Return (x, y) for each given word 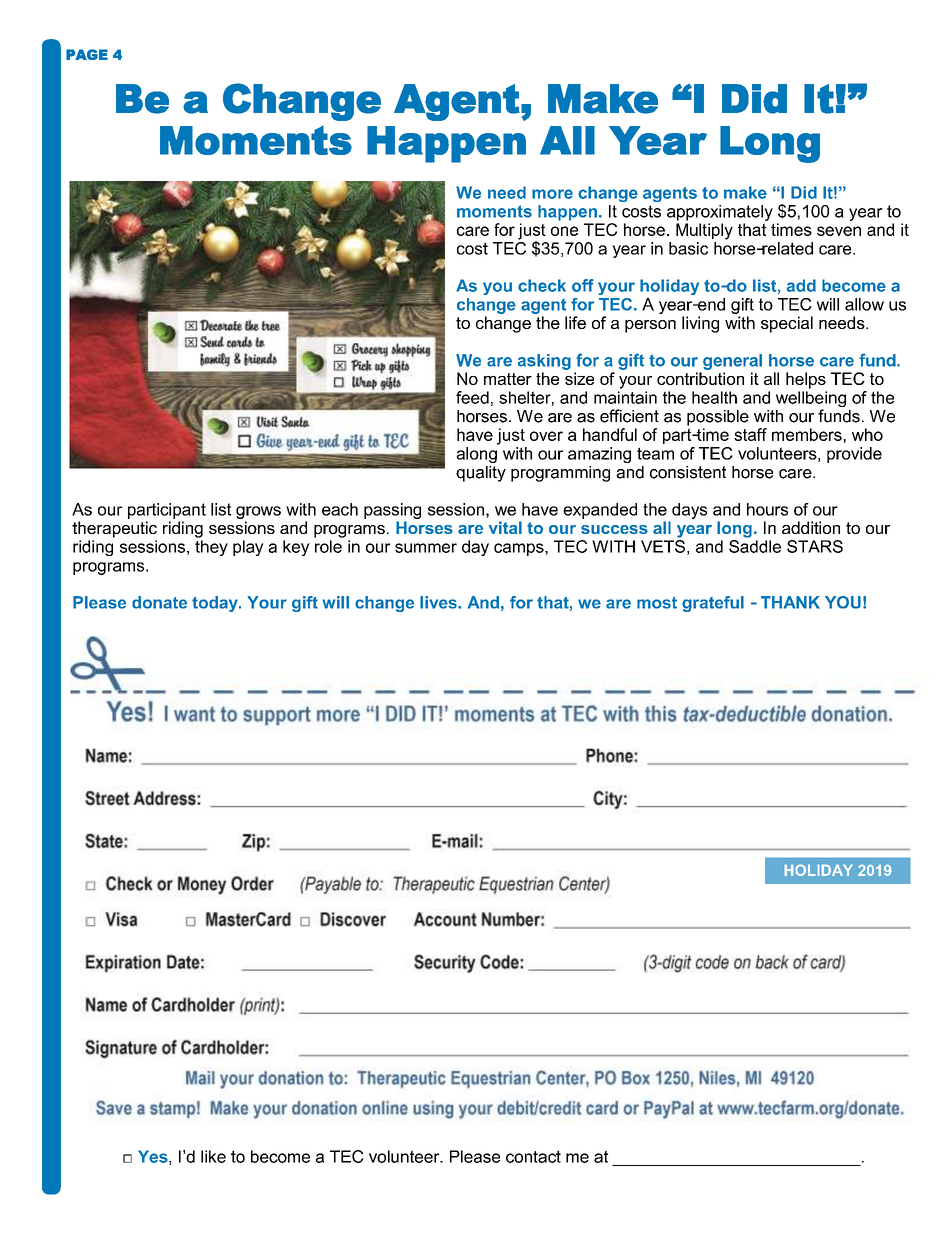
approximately (720, 213)
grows (258, 512)
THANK (790, 602)
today (216, 604)
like (213, 1156)
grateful (713, 604)
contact (533, 1156)
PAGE (87, 54)
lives (439, 602)
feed (472, 397)
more (552, 194)
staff (750, 434)
